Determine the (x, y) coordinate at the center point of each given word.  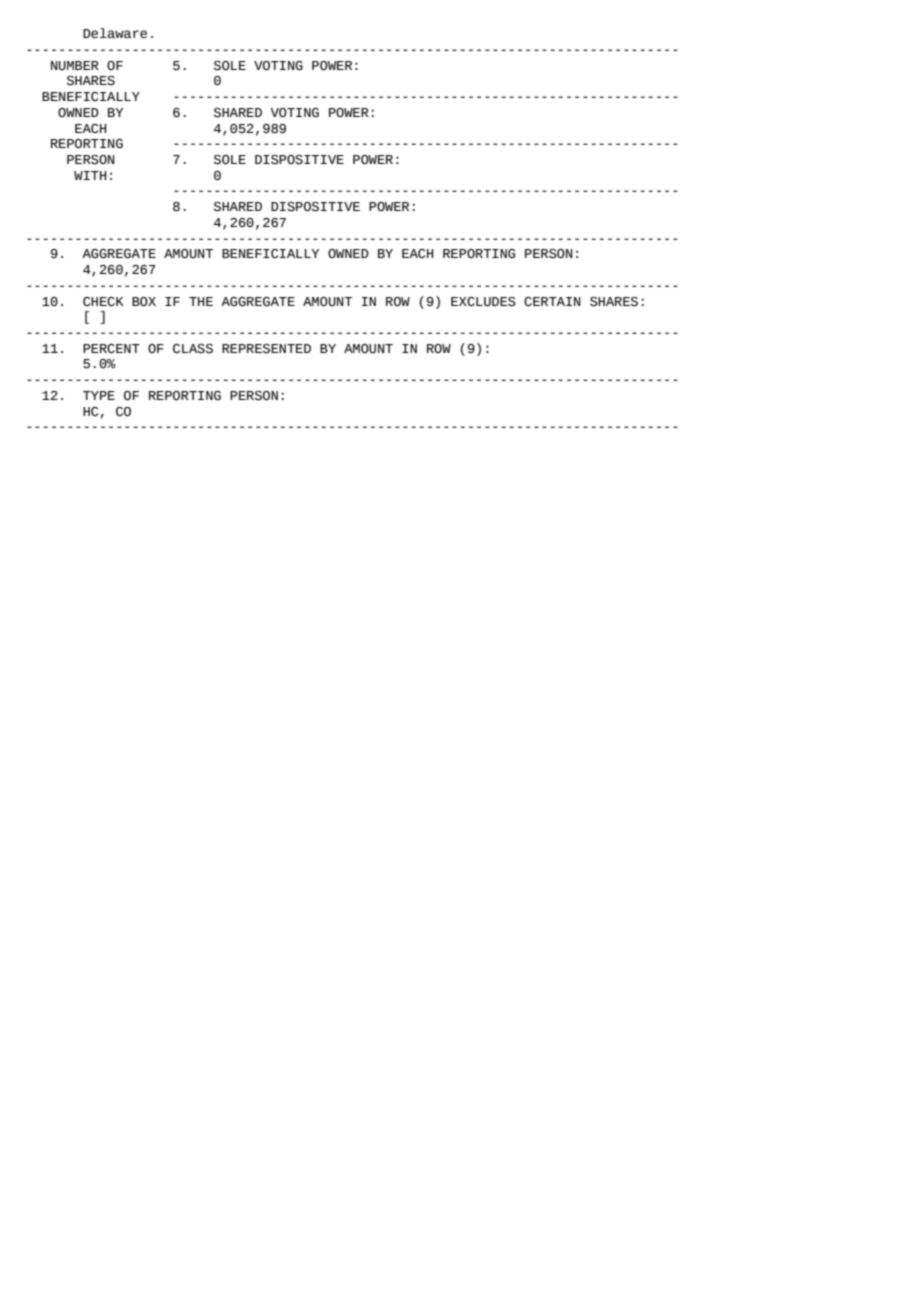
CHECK (103, 302)
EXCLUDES (483, 302)
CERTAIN (552, 302)
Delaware (115, 33)
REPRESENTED (266, 349)
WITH (90, 175)
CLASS (193, 349)
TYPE (99, 395)
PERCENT (111, 349)
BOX (144, 302)
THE (201, 301)
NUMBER (75, 66)
